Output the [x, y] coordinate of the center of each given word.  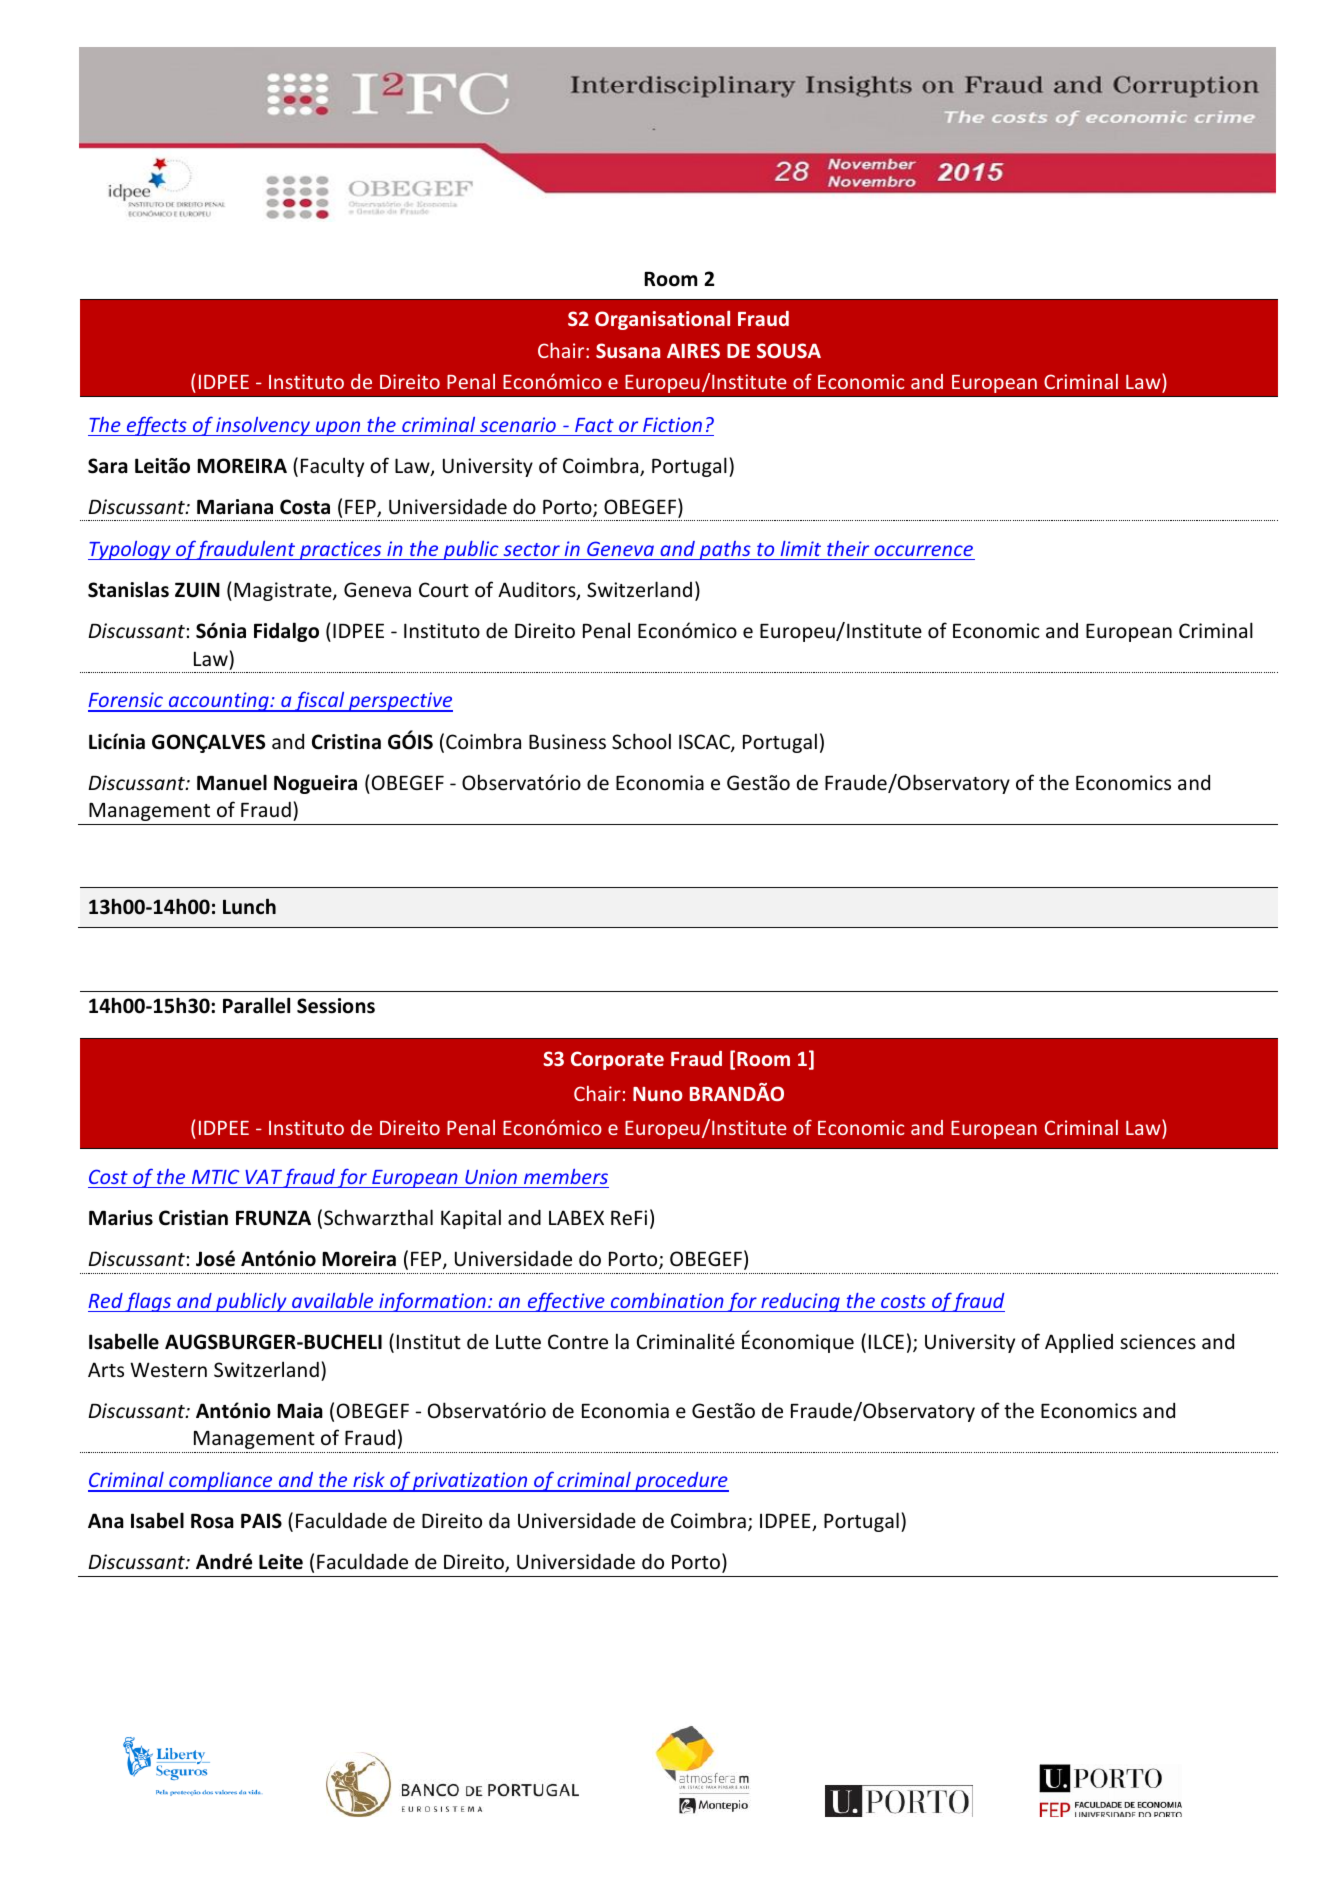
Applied [1079, 1343]
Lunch [249, 906]
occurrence [923, 550]
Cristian [193, 1218]
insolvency [263, 426]
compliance [221, 1482]
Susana [628, 350]
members [566, 1176]
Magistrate [284, 591]
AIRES [693, 350]
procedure [681, 1482]
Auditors [538, 590]
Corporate [617, 1060]
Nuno [658, 1094]
